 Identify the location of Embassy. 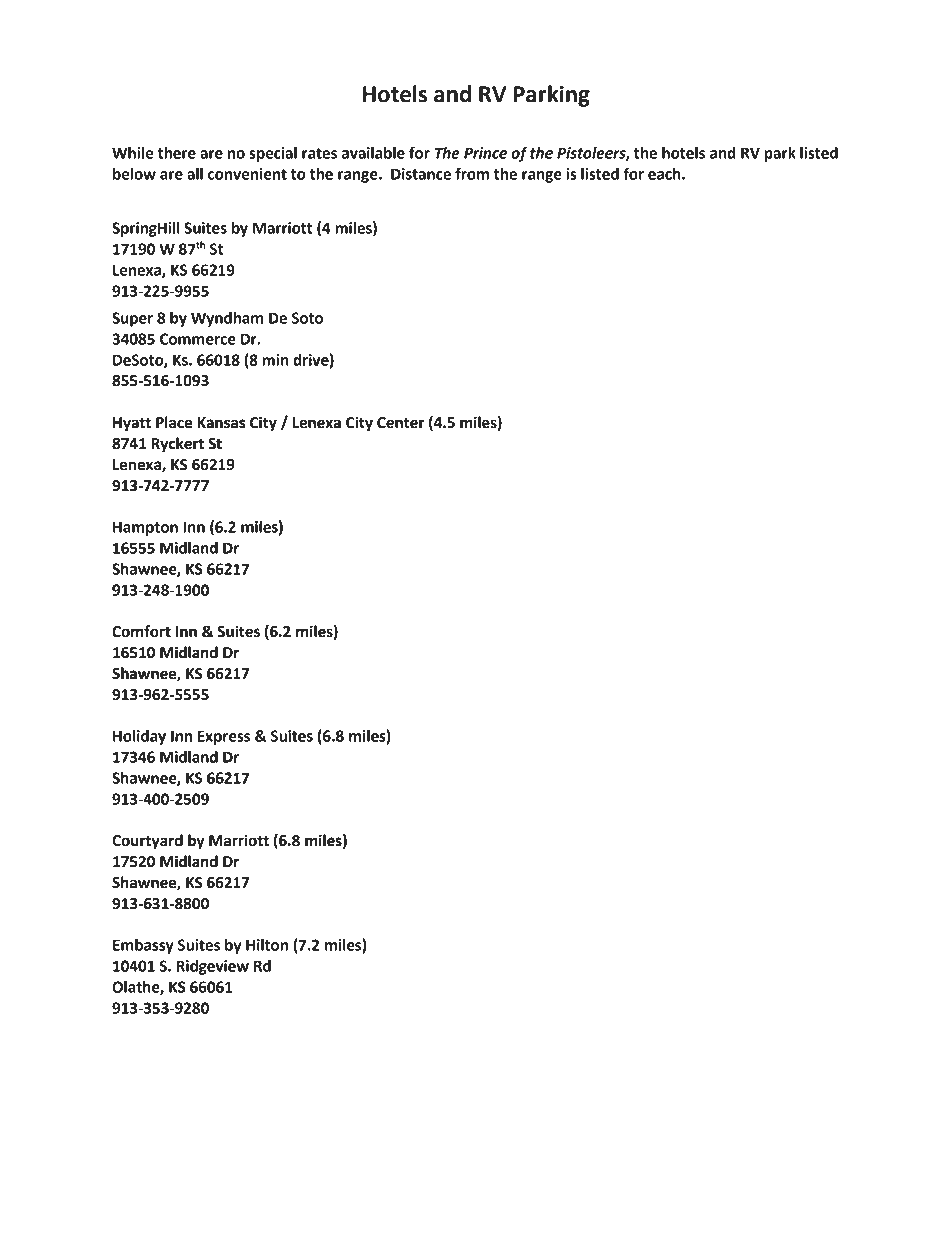
(143, 946).
